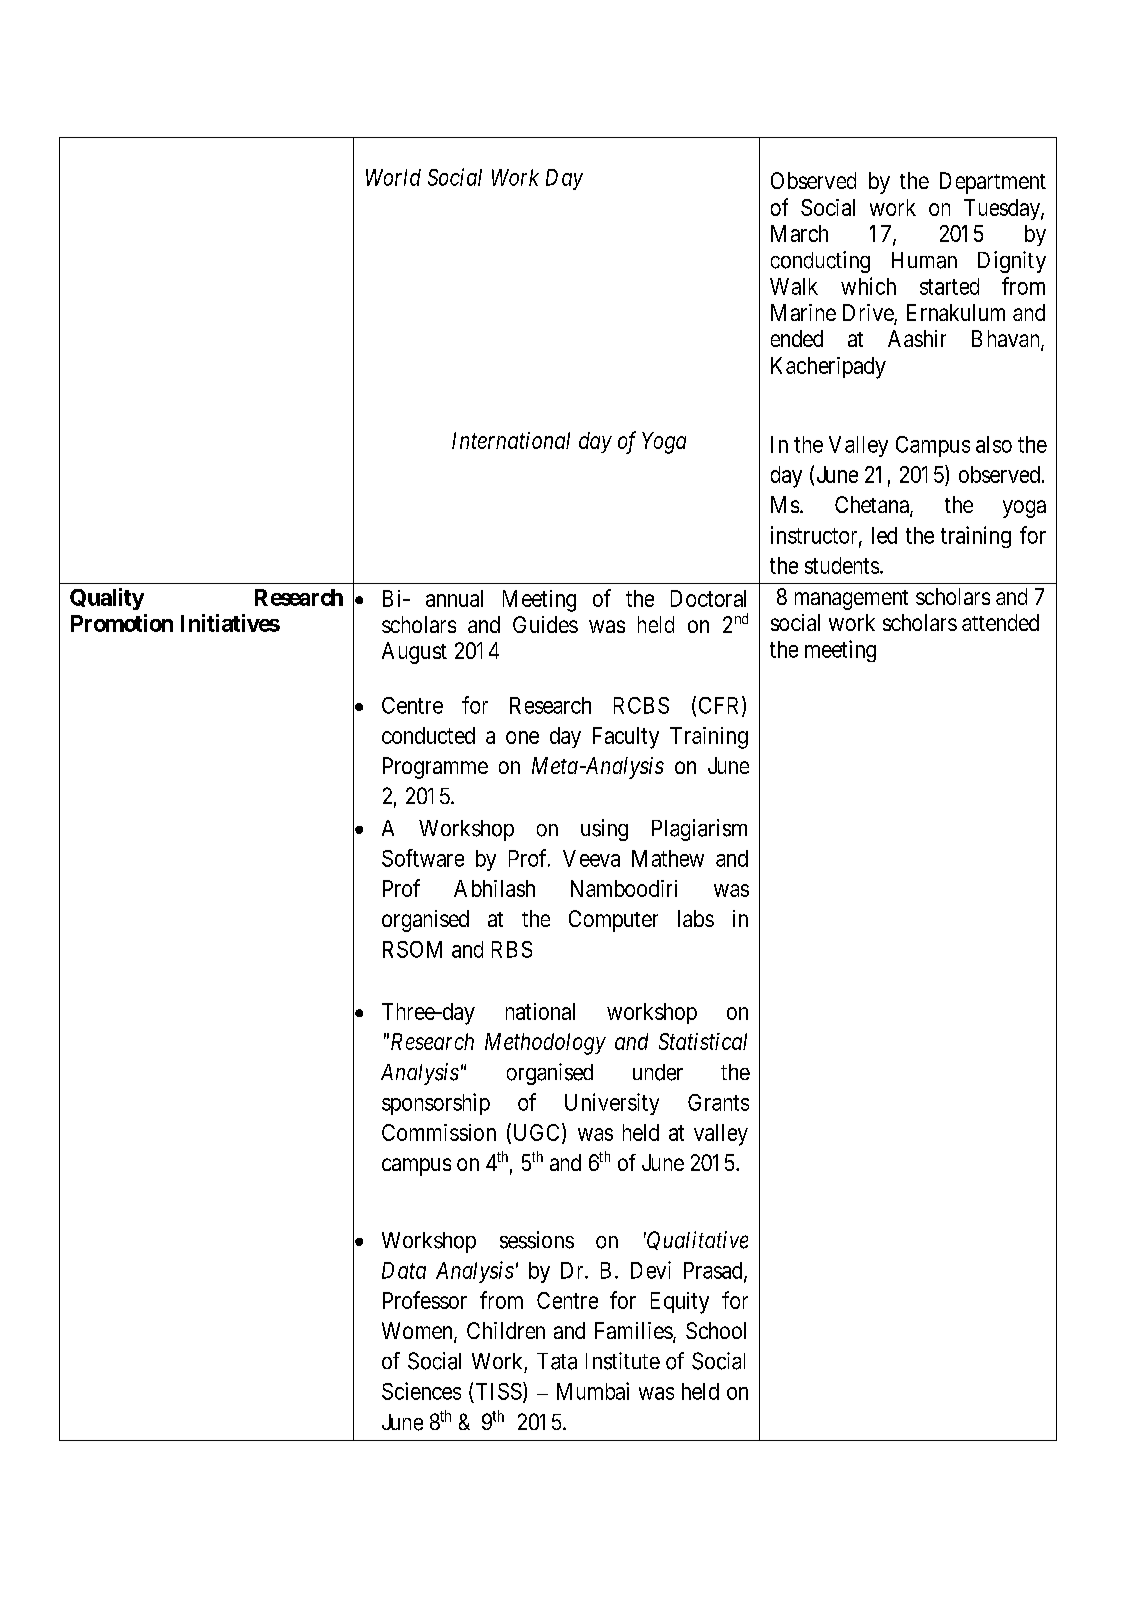 The image size is (1135, 1606). What do you see at coordinates (545, 1044) in the screenshot?
I see `Methodology` at bounding box center [545, 1044].
